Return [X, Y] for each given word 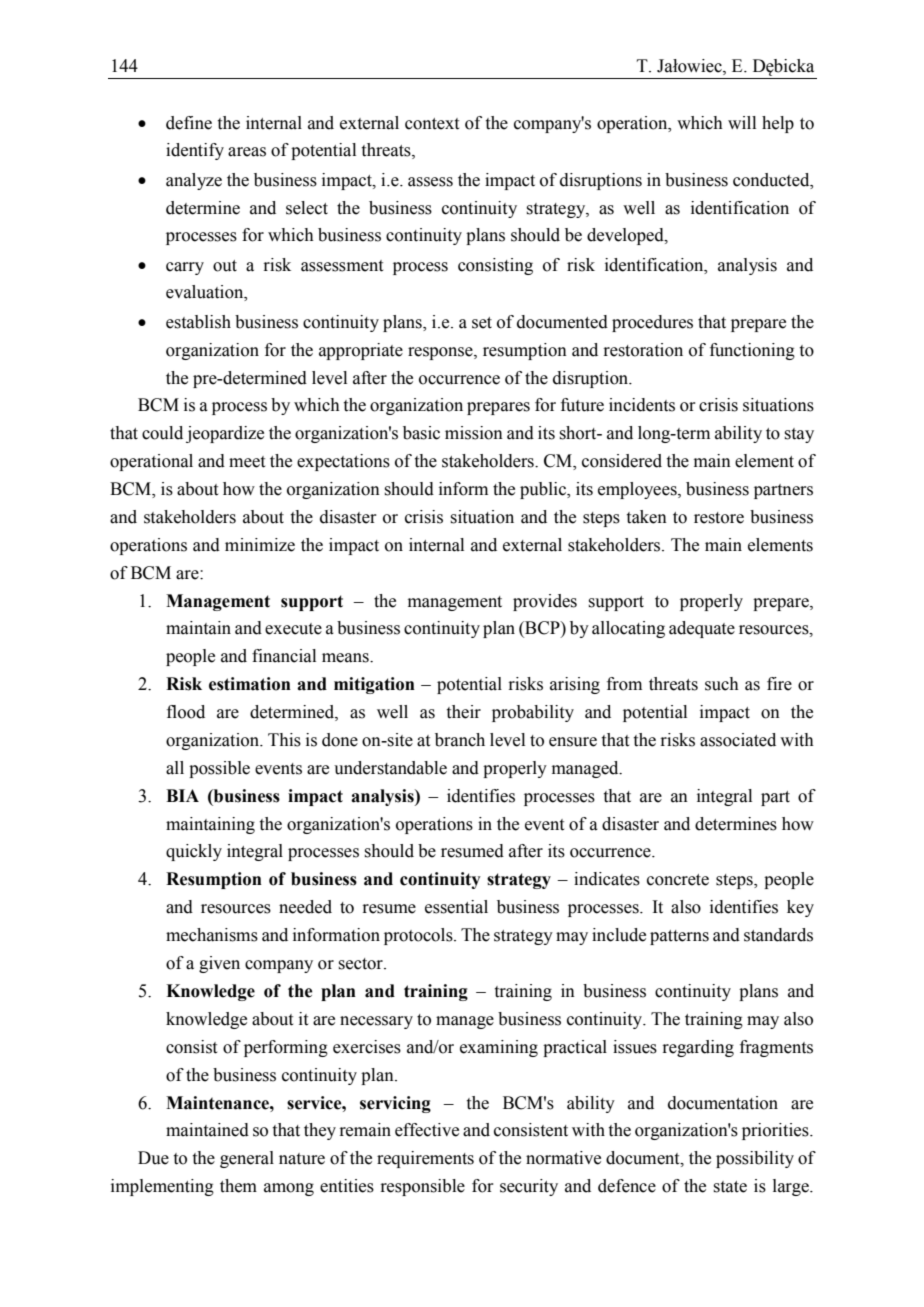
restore [719, 518]
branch [460, 740]
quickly [194, 852]
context [432, 124]
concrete [678, 880]
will [742, 122]
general [247, 1159]
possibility [755, 1159]
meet [247, 462]
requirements [425, 1159]
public [544, 490]
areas [247, 152]
